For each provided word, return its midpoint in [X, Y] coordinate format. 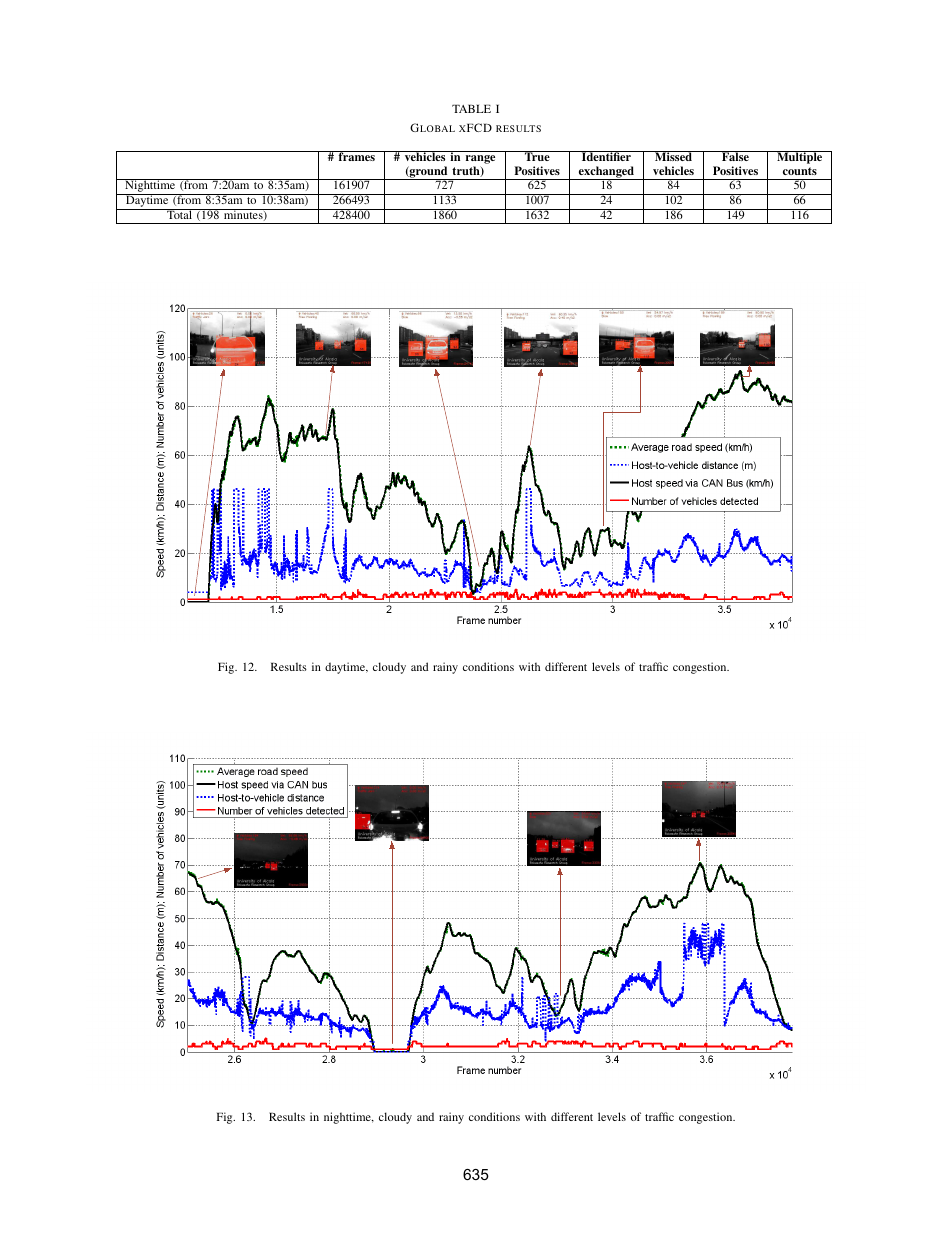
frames [356, 156]
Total [180, 214]
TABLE [471, 108]
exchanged [606, 173]
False [735, 156]
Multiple [800, 157]
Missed [673, 156]
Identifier [606, 156]
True [537, 156]
